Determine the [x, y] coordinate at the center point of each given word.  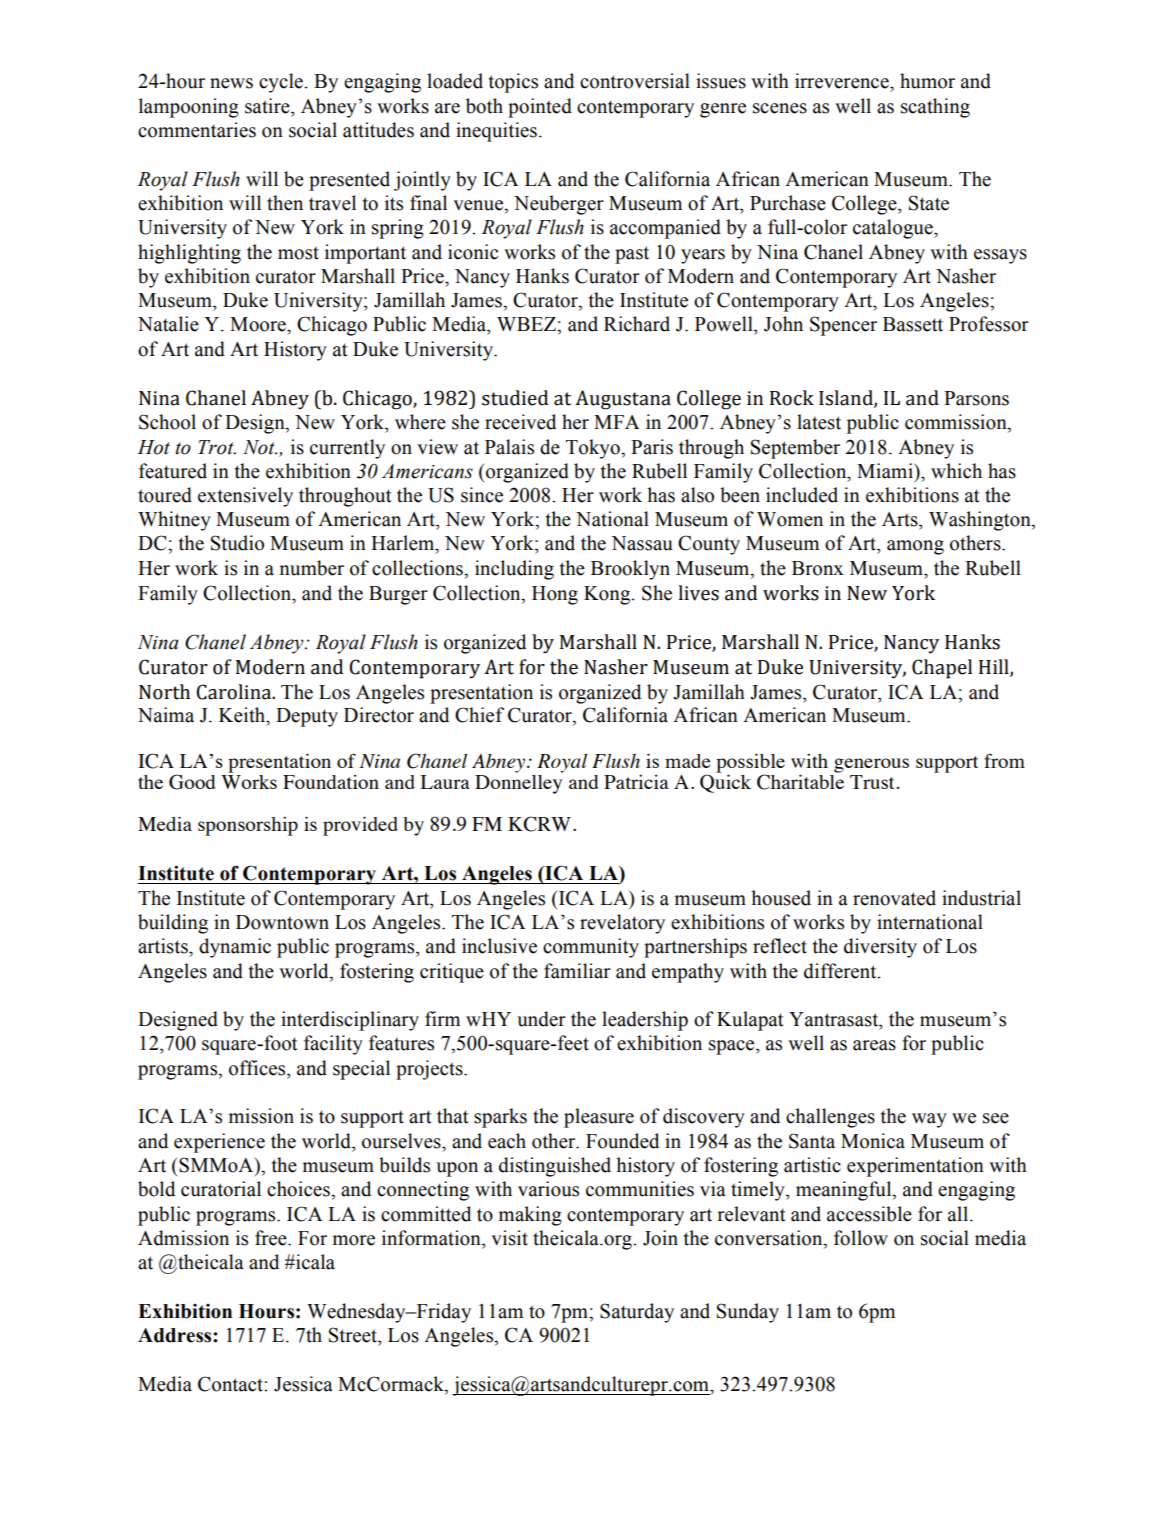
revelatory [622, 924]
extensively [245, 497]
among [915, 547]
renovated [894, 898]
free [272, 1238]
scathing [935, 108]
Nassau [642, 543]
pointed [540, 108]
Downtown [282, 922]
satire [268, 106]
